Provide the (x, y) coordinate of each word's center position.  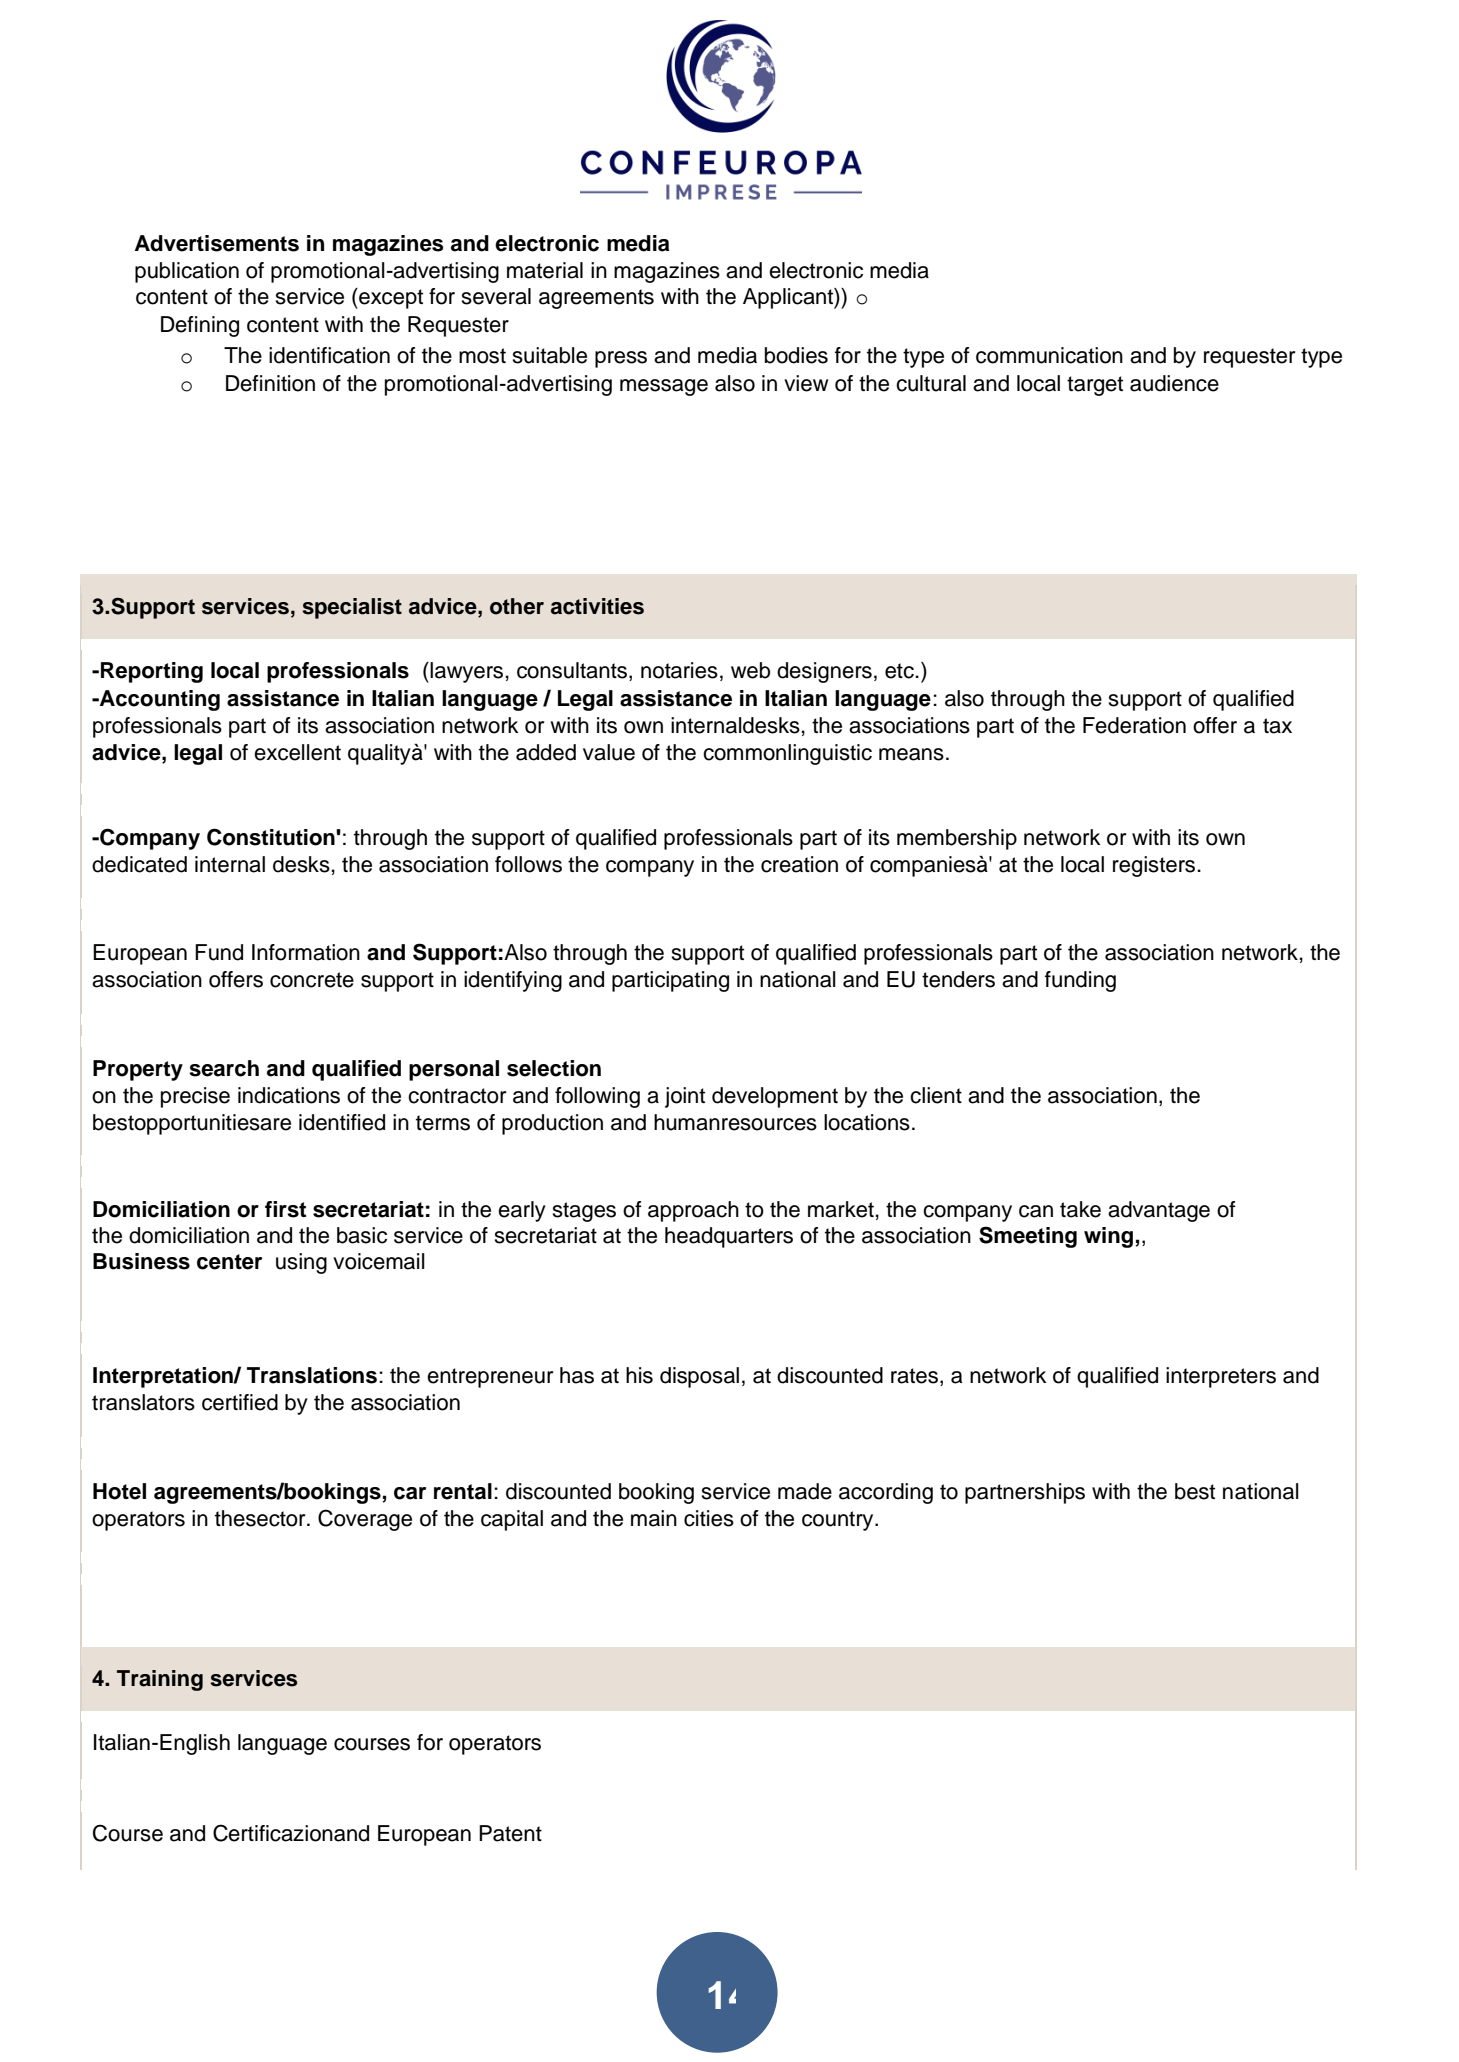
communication (1049, 355)
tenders (958, 979)
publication (187, 272)
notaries (679, 670)
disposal (699, 1377)
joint (685, 1097)
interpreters (1221, 1377)
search (224, 1068)
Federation (1134, 725)
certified (240, 1402)
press (621, 359)
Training (160, 1680)
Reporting (152, 672)
